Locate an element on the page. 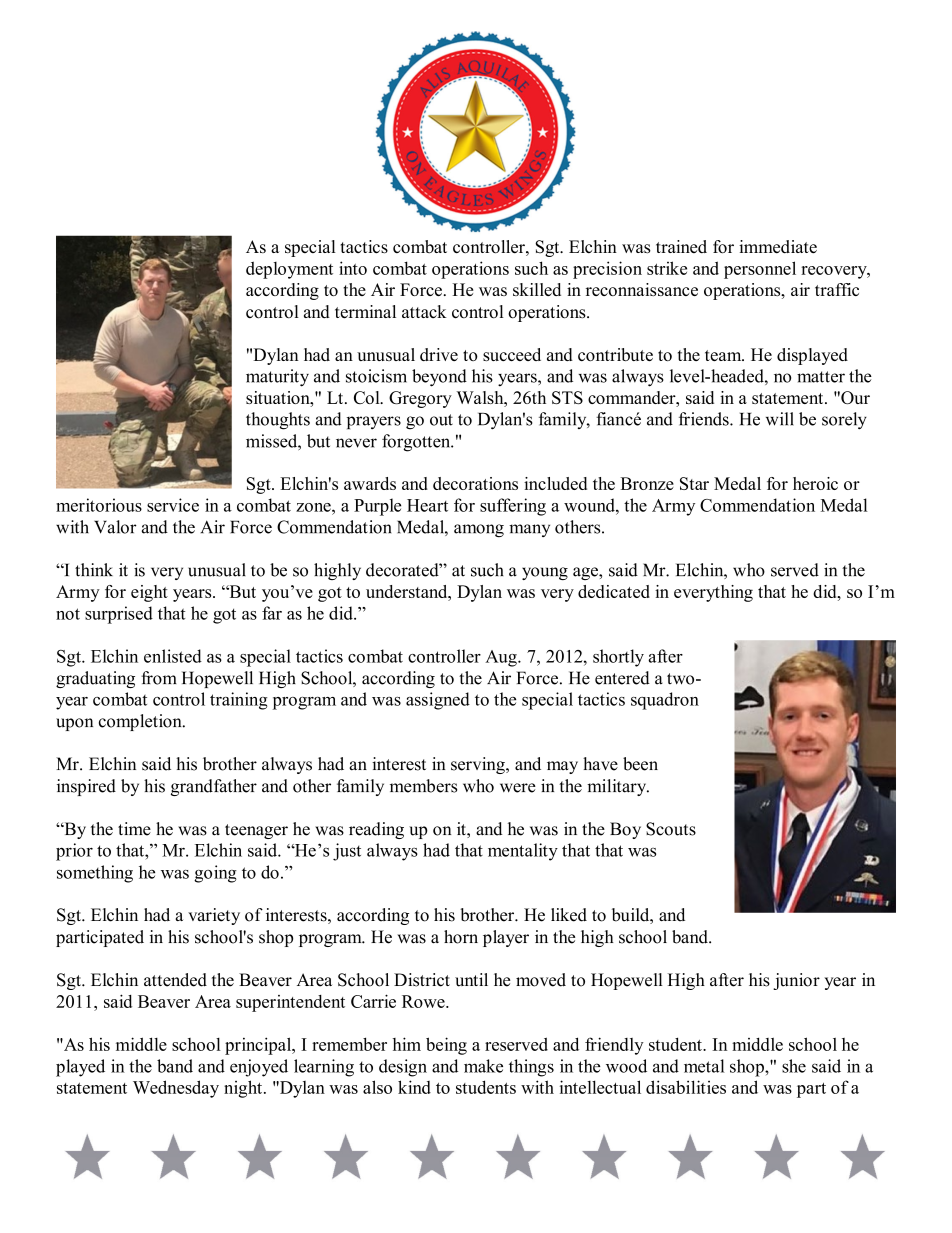  from is located at coordinates (159, 678).
